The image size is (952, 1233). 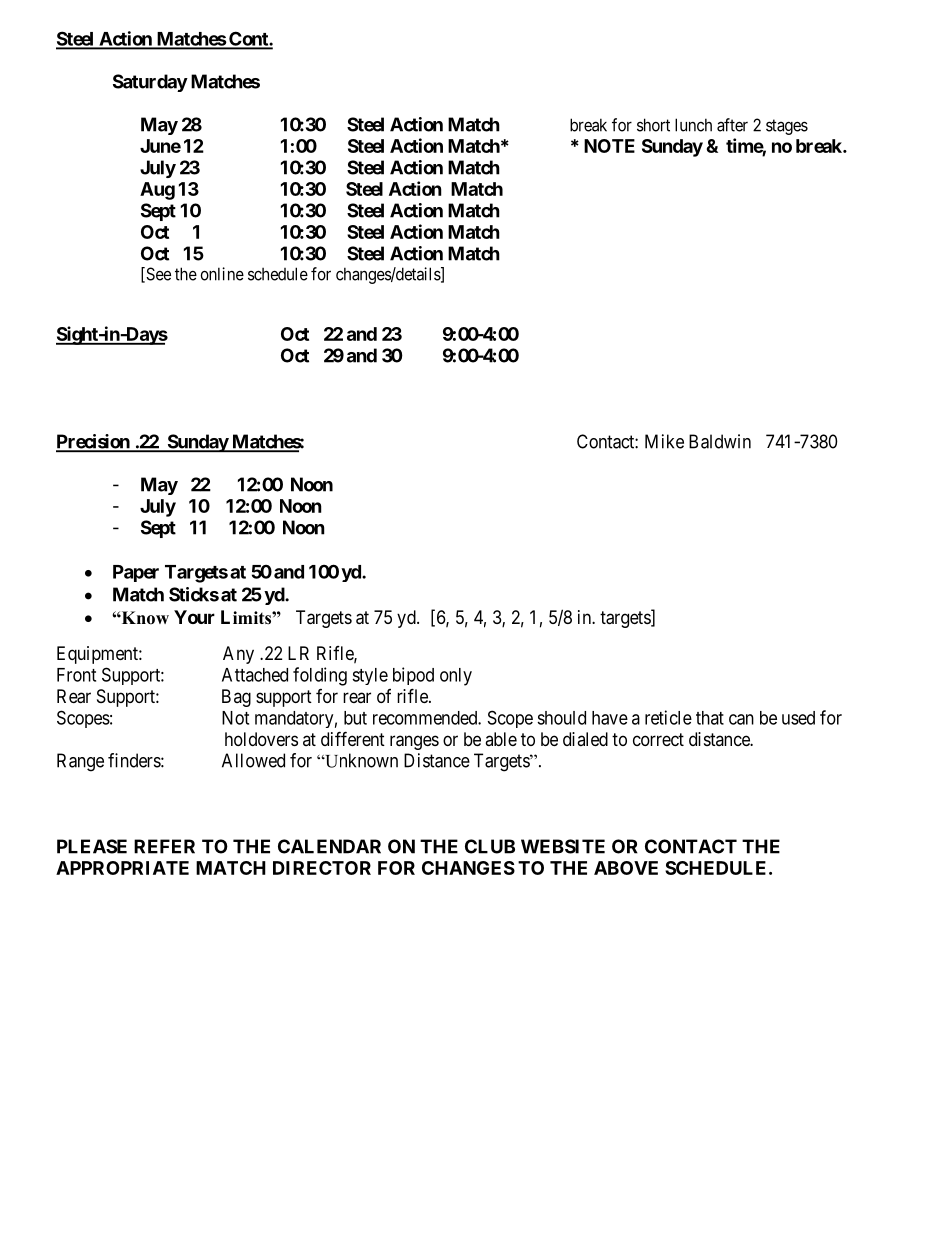 I want to click on Baldwin, so click(x=720, y=441).
